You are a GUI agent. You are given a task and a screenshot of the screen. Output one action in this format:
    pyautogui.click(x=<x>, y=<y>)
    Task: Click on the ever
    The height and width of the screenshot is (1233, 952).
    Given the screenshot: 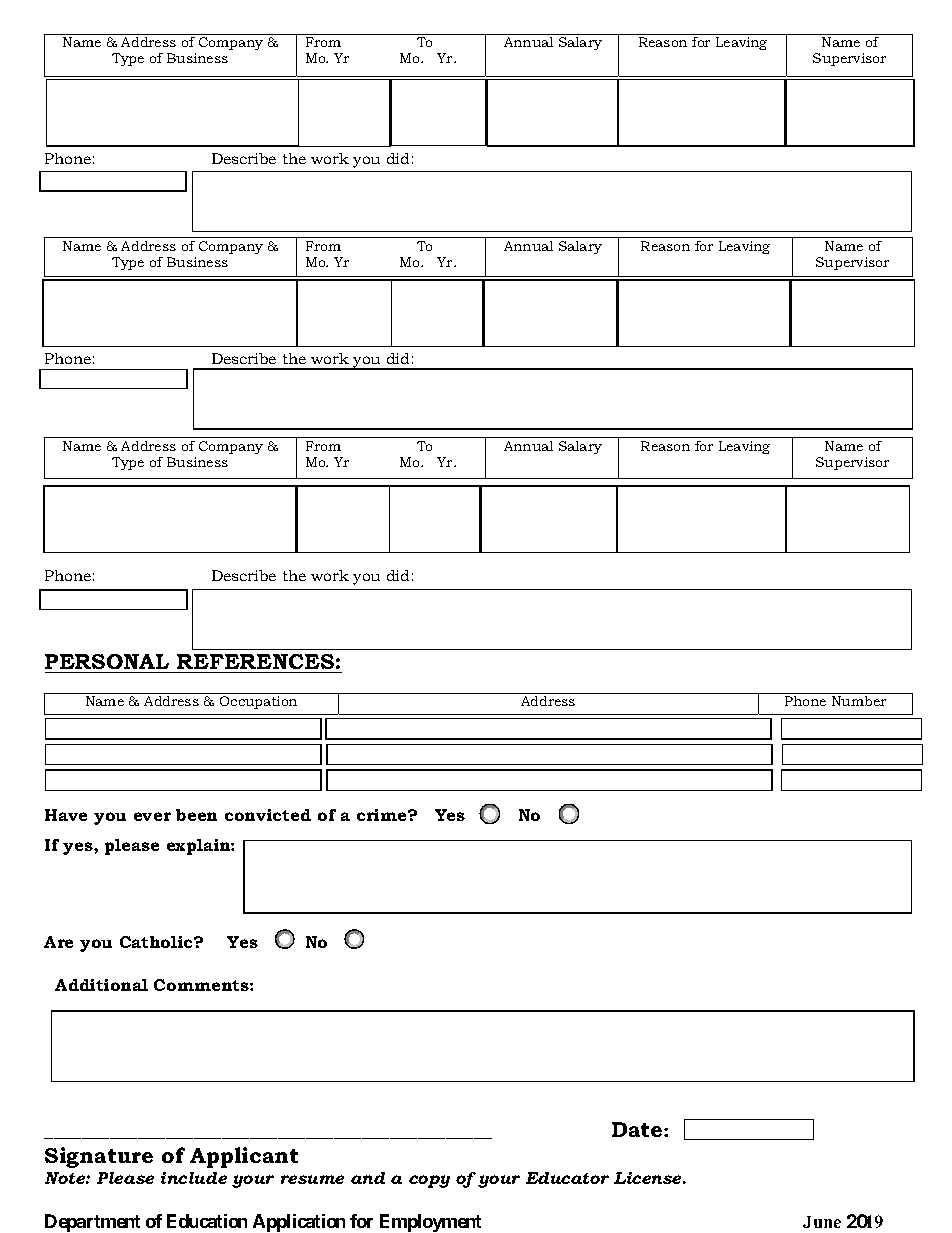 What is the action you would take?
    pyautogui.click(x=152, y=816)
